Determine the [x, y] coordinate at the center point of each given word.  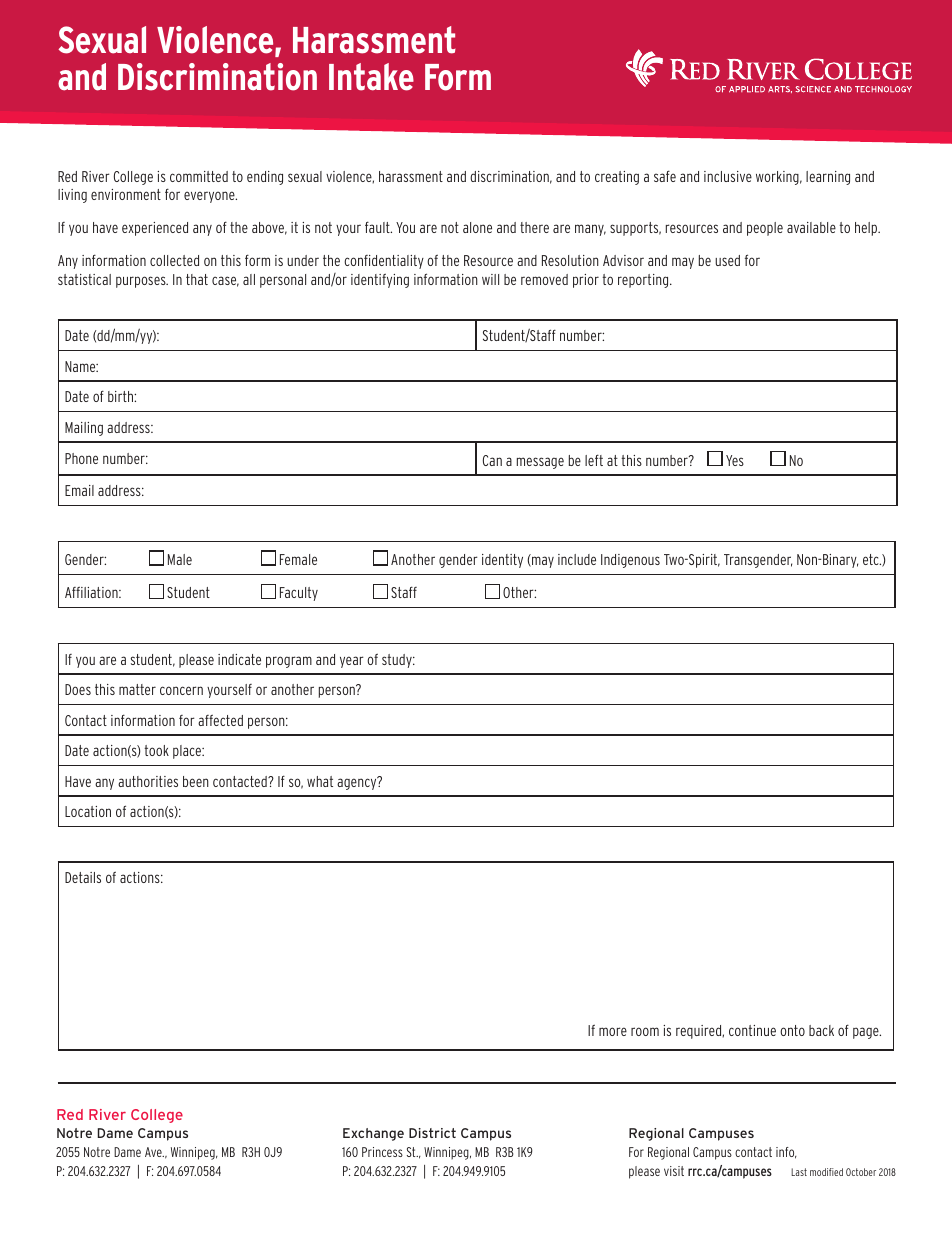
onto [792, 1030]
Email [79, 490]
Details [83, 877]
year [352, 662]
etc [872, 559]
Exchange [373, 1134]
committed [199, 176]
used [727, 260]
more [613, 1031]
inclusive [728, 176]
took [156, 750]
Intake [371, 77]
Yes [735, 460]
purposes [142, 282]
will [490, 279]
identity [502, 561]
